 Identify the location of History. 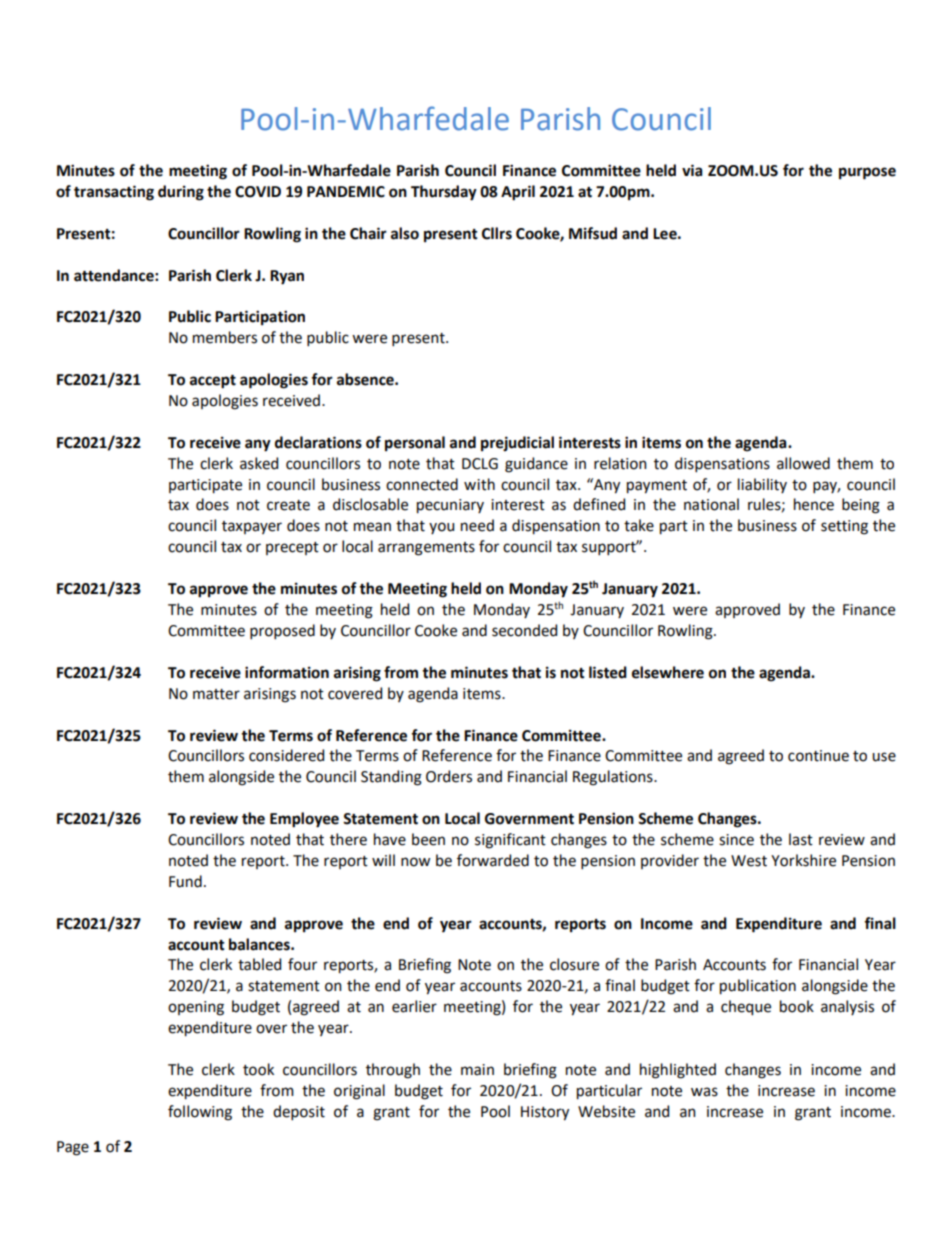
(545, 1113).
